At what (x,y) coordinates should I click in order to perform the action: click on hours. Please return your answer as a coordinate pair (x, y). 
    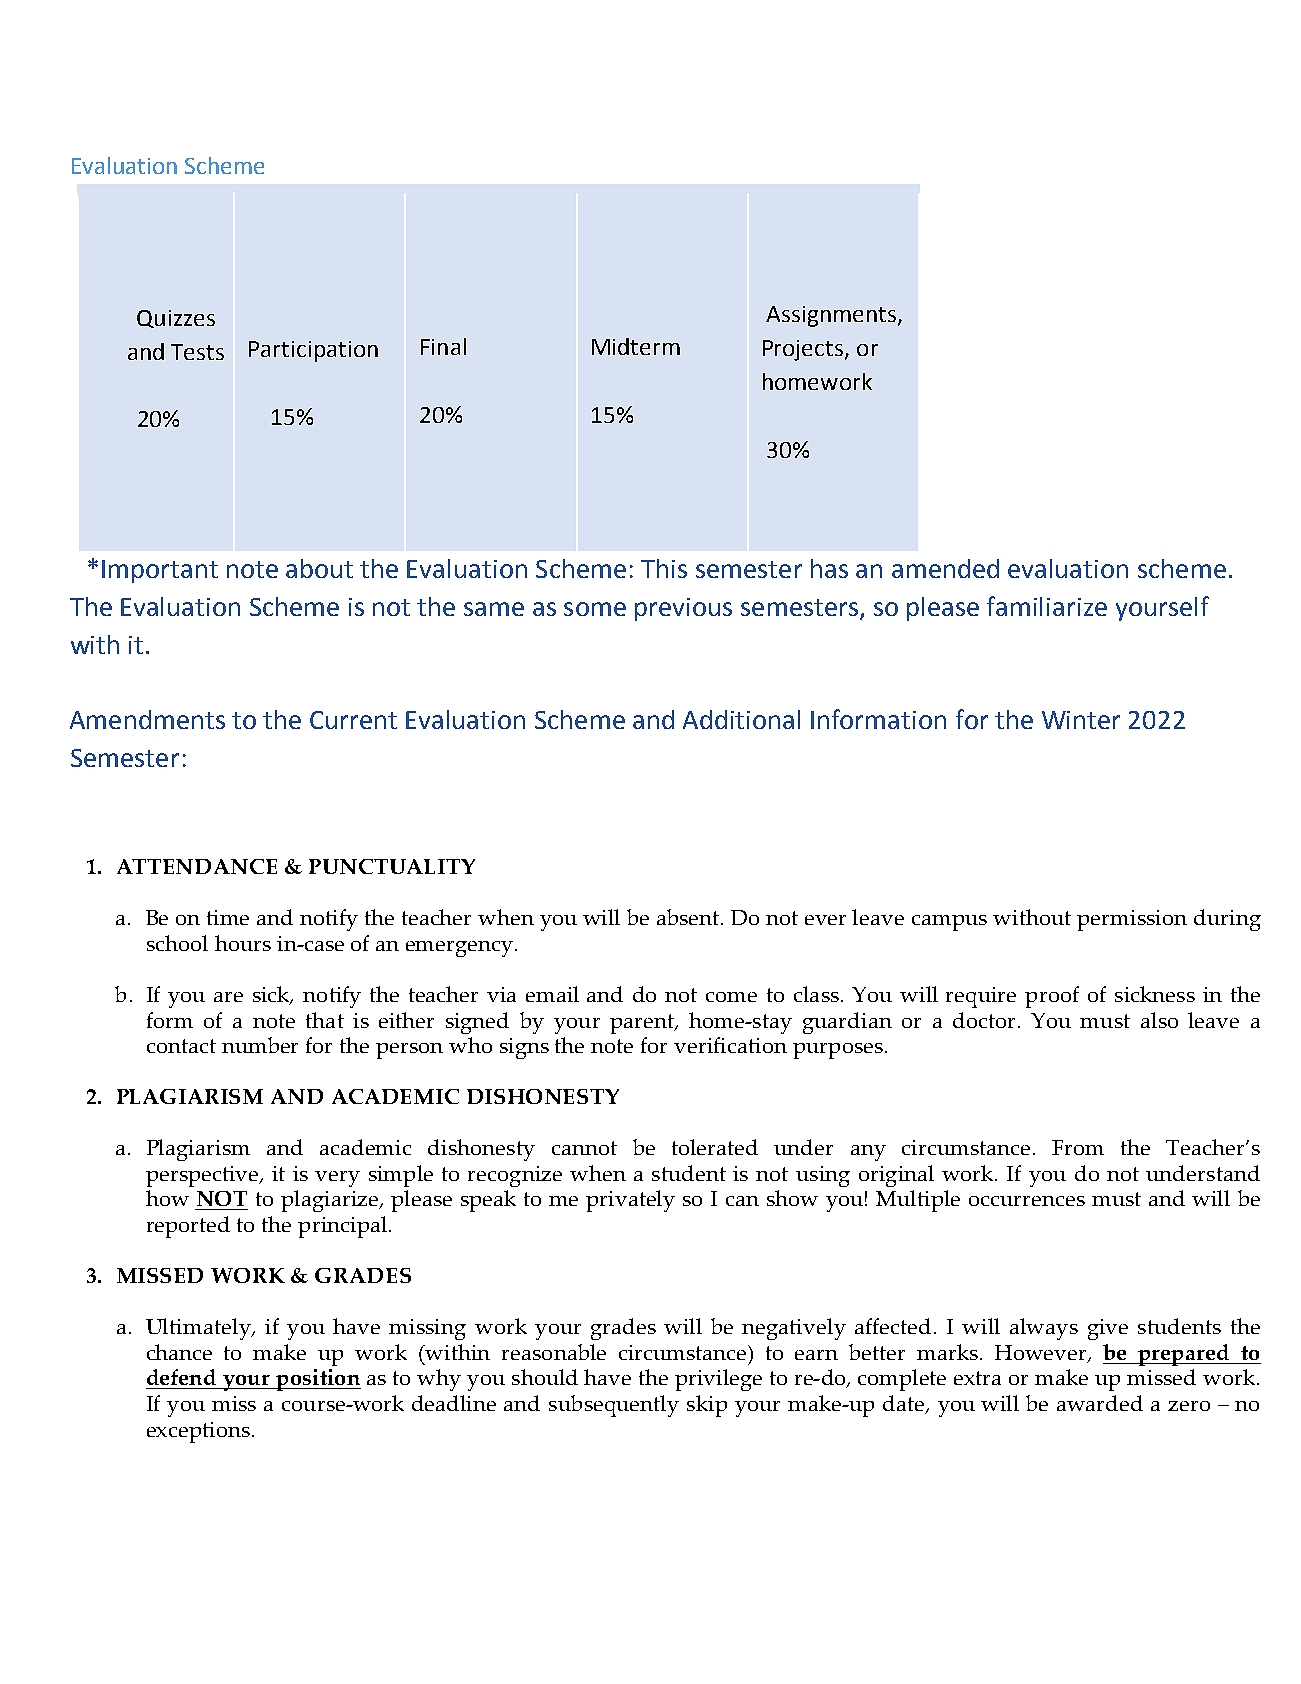
    Looking at the image, I should click on (243, 943).
